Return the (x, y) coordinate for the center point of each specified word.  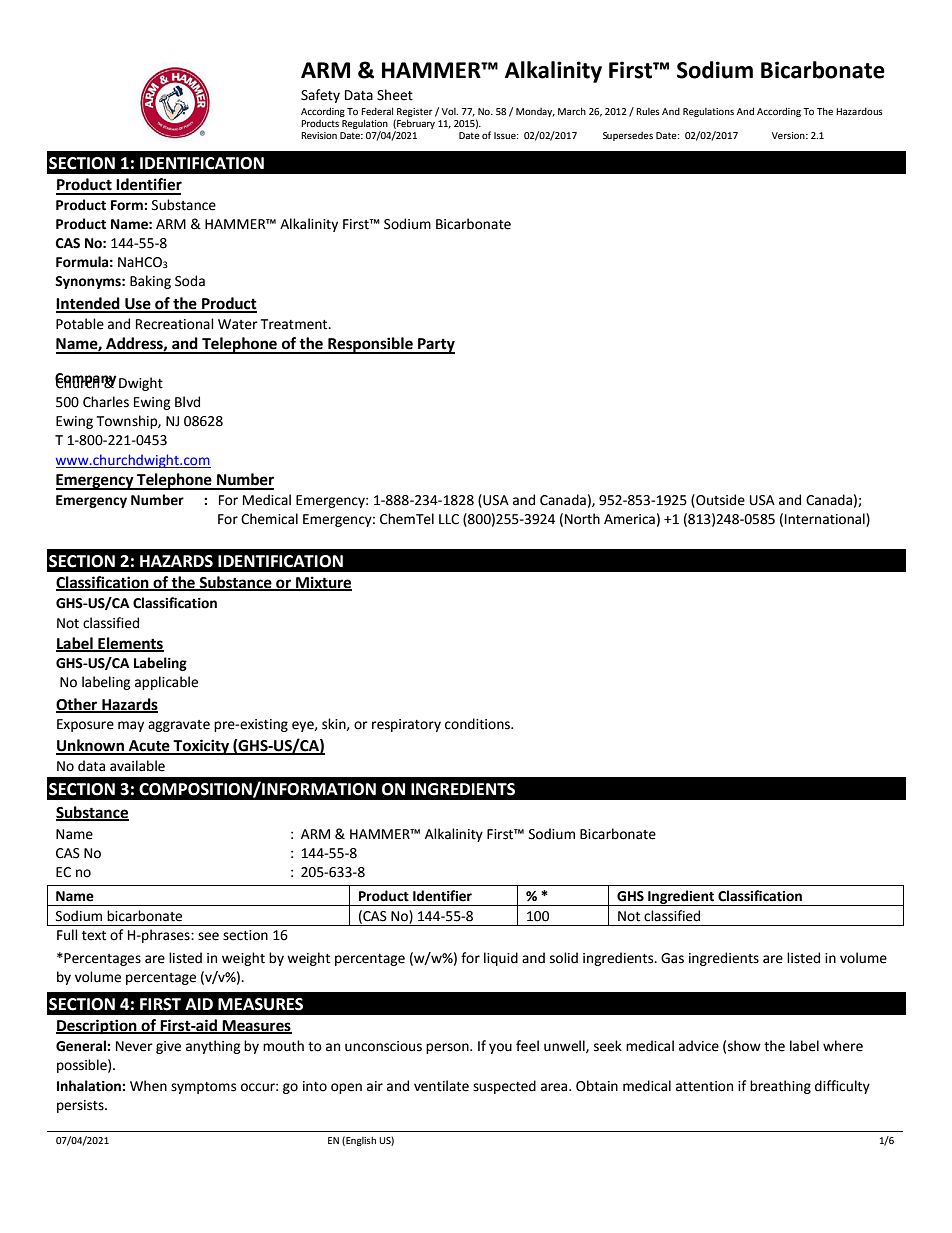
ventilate (441, 1086)
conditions (478, 724)
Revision (319, 135)
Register (415, 112)
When (148, 1086)
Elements (130, 644)
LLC (449, 519)
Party (435, 346)
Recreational (175, 324)
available (137, 766)
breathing (780, 1087)
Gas (672, 958)
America (629, 519)
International (826, 519)
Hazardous (859, 111)
